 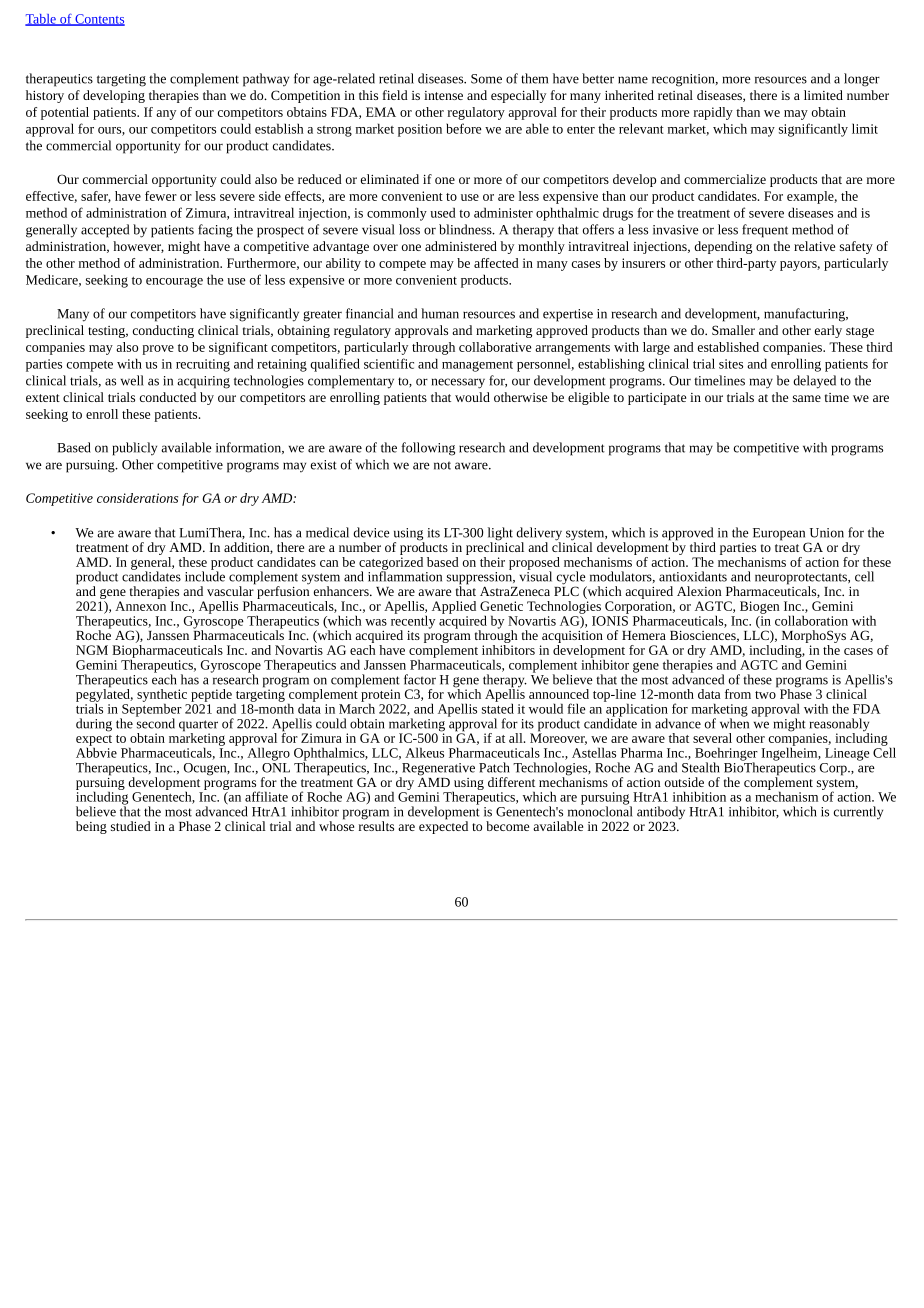 What do you see at coordinates (131, 826) in the screenshot?
I see `studied` at bounding box center [131, 826].
